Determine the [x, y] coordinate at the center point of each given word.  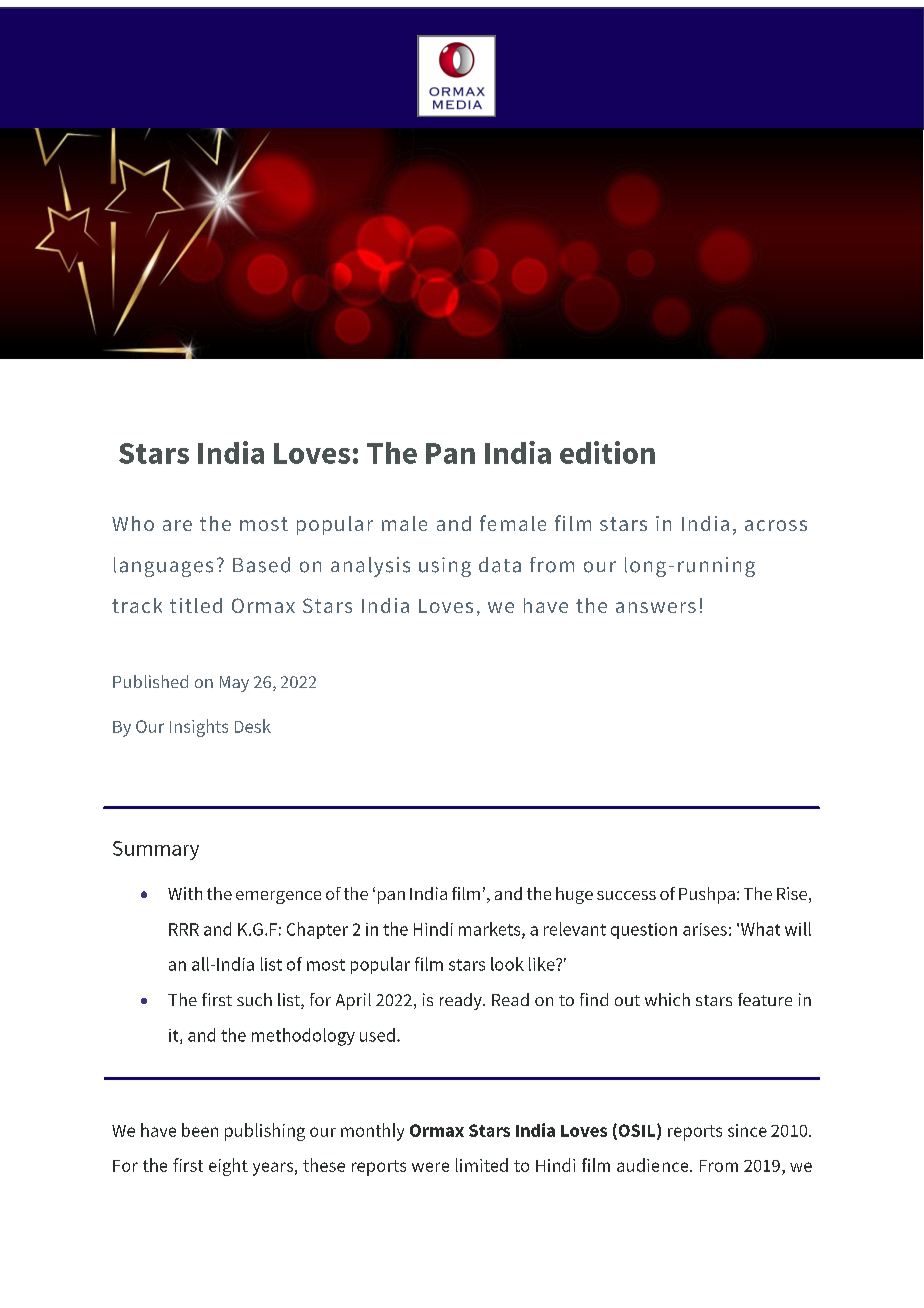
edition [607, 452]
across [776, 525]
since [747, 1130]
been [200, 1130]
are [177, 525]
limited [482, 1165]
